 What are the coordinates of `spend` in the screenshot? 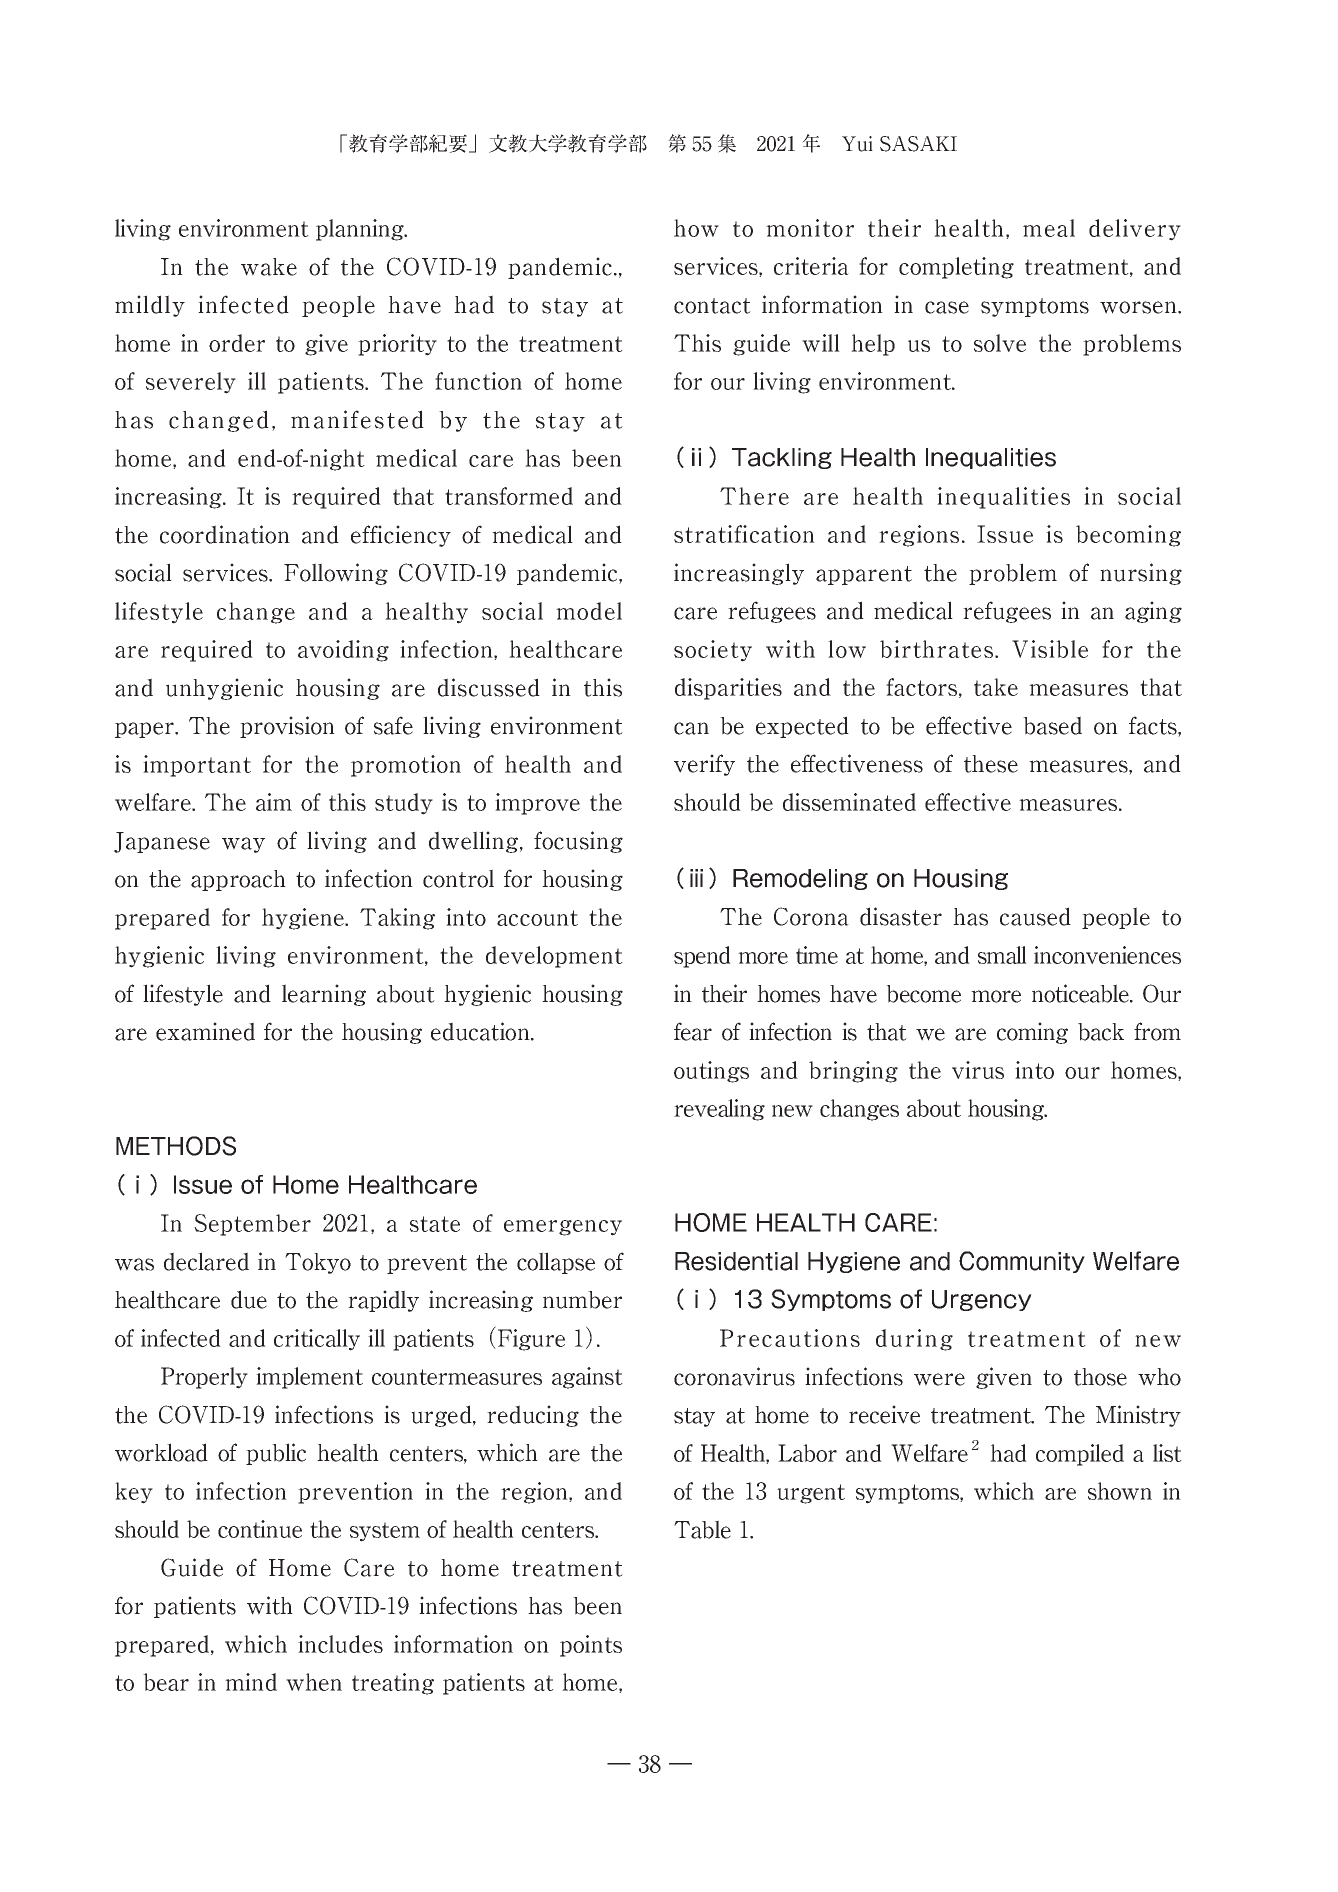 It's located at (702, 957).
